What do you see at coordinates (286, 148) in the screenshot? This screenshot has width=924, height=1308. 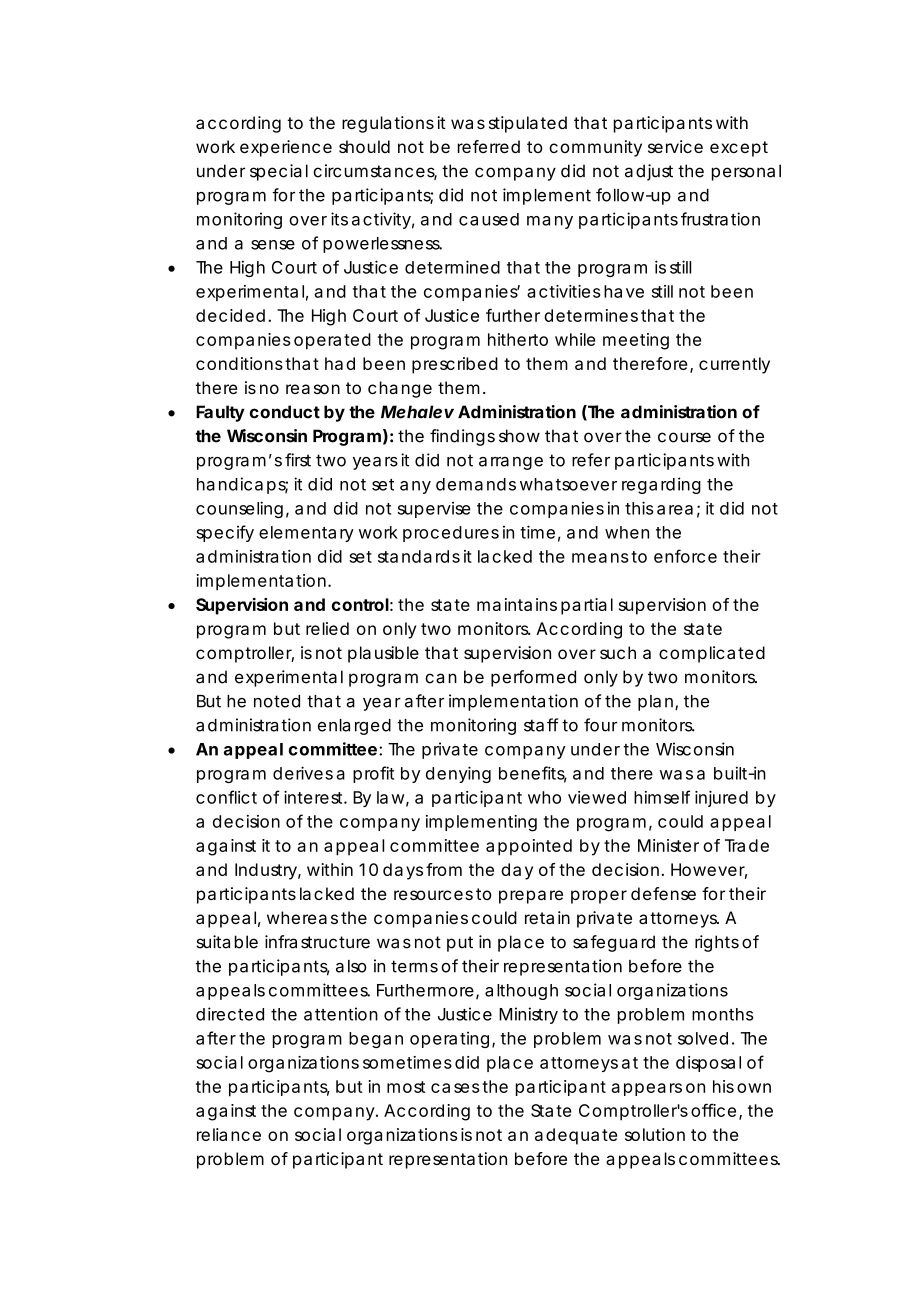 I see `experience` at bounding box center [286, 148].
